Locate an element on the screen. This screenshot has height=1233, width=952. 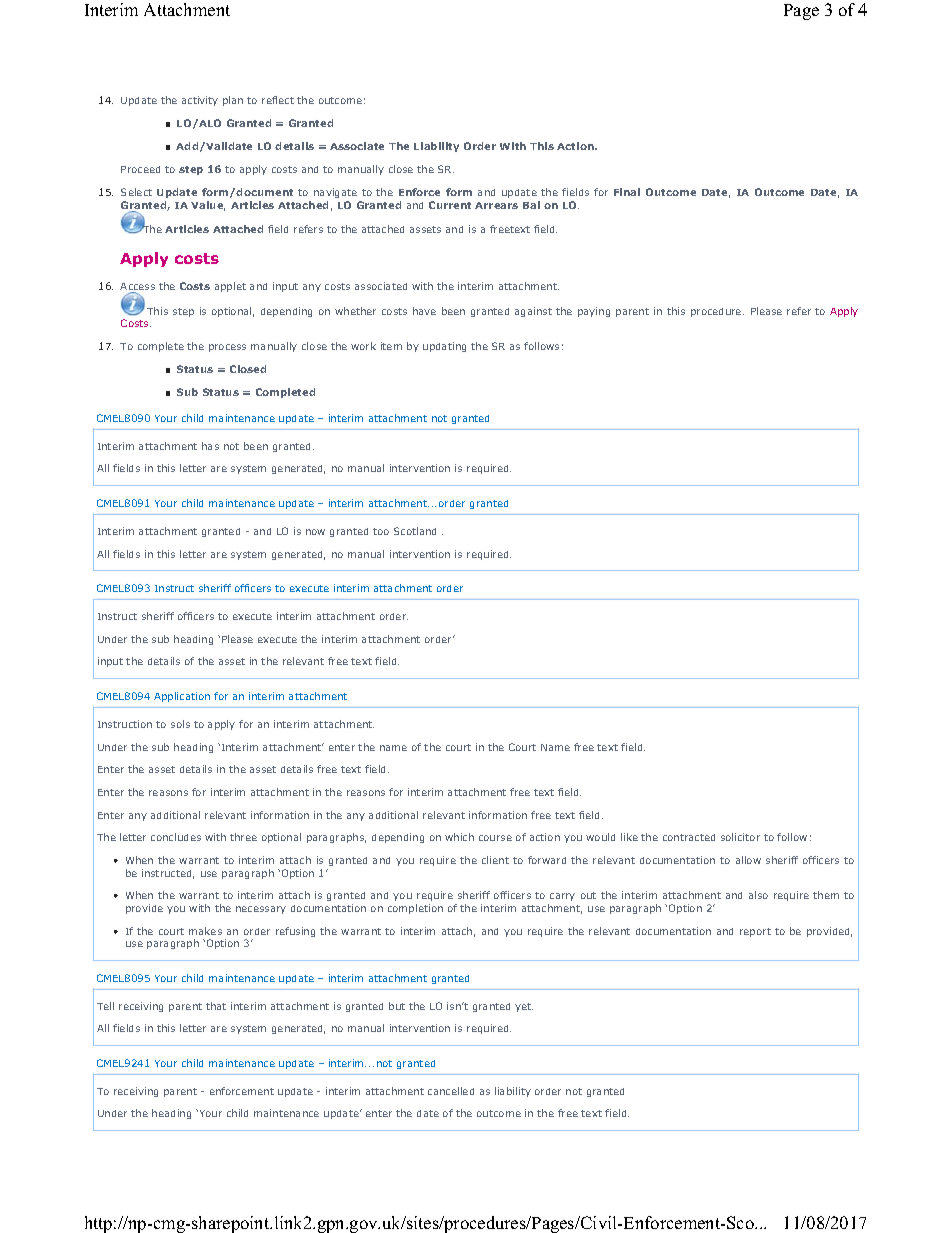
Final is located at coordinates (627, 192).
